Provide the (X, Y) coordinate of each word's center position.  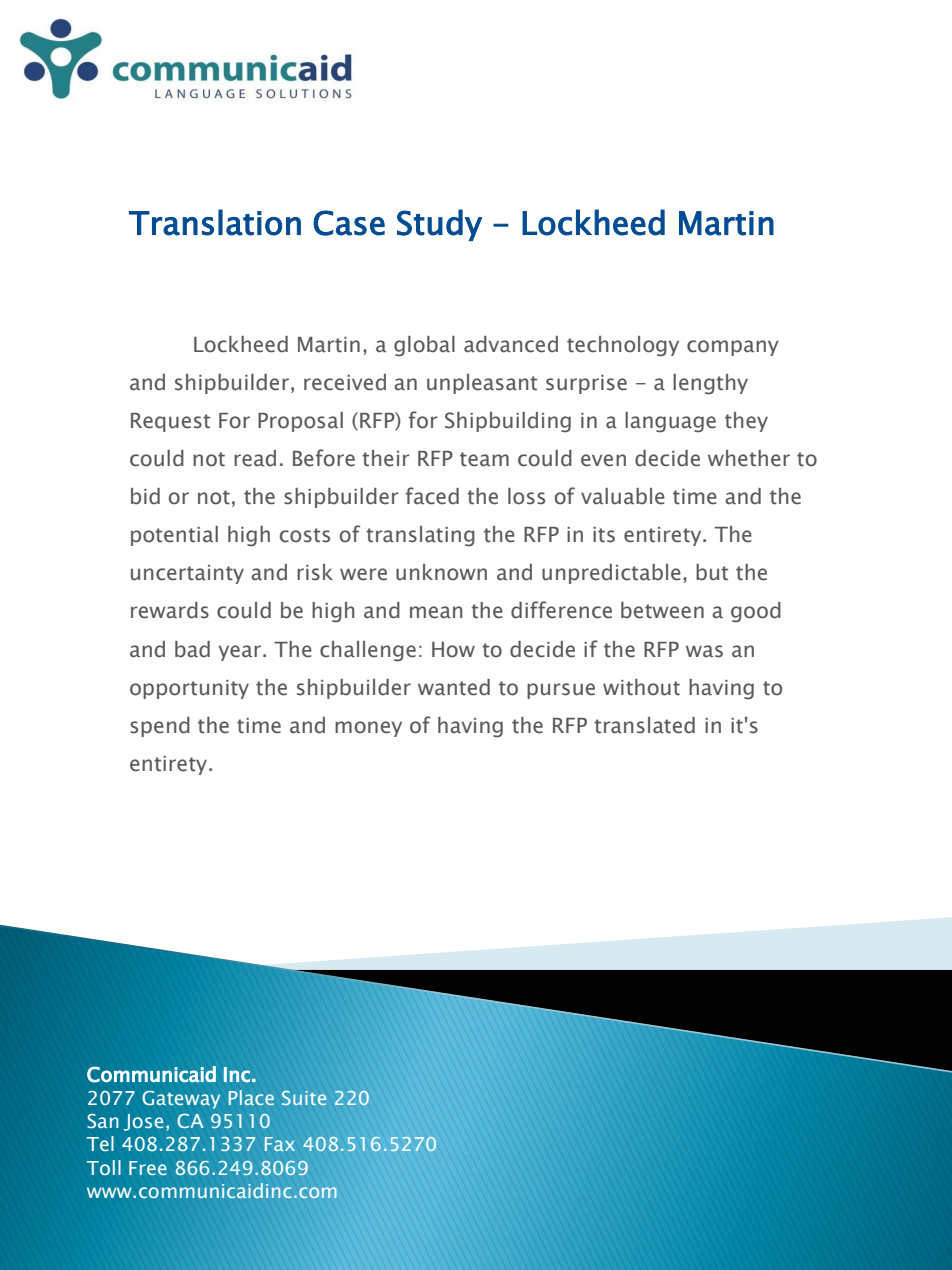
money (368, 729)
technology (623, 346)
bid (145, 496)
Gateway (181, 1100)
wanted (454, 687)
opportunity (189, 689)
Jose (143, 1122)
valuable (623, 496)
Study (439, 225)
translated (644, 725)
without (641, 687)
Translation (215, 222)
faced (432, 496)
